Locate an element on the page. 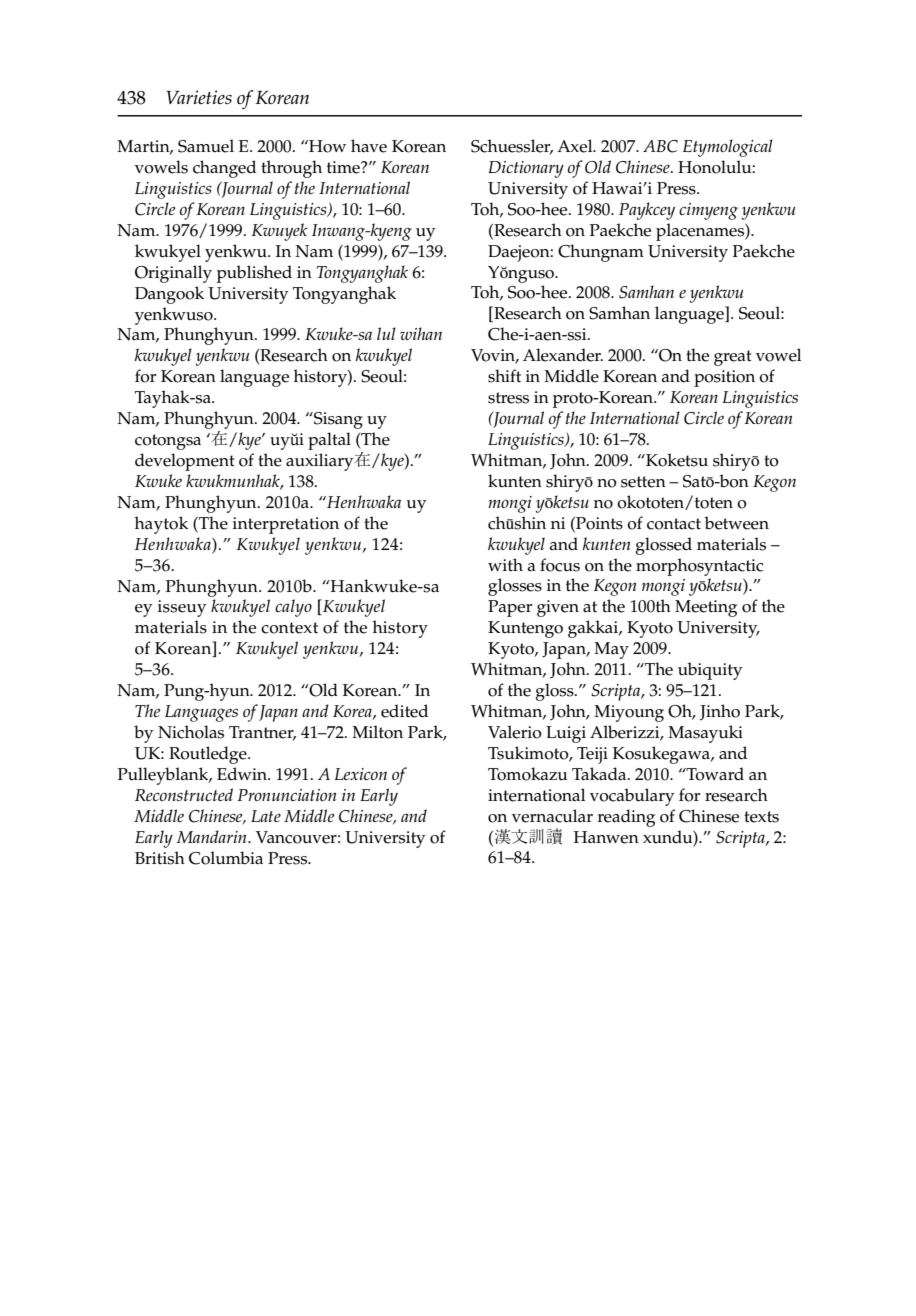 This image has width=916, height=1316. published is located at coordinates (254, 274).
